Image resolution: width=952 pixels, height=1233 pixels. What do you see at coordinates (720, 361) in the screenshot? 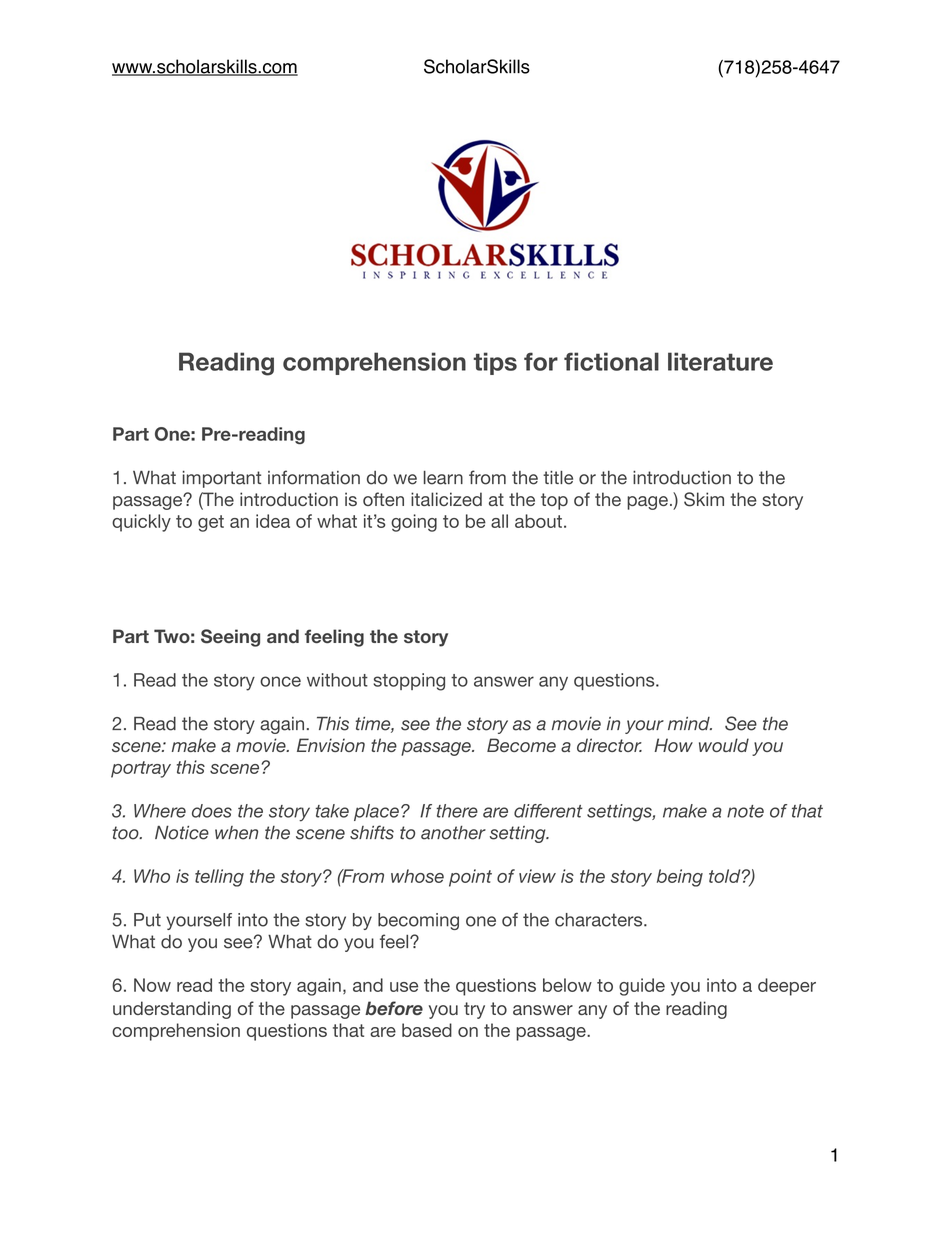
I see `literature` at bounding box center [720, 361].
